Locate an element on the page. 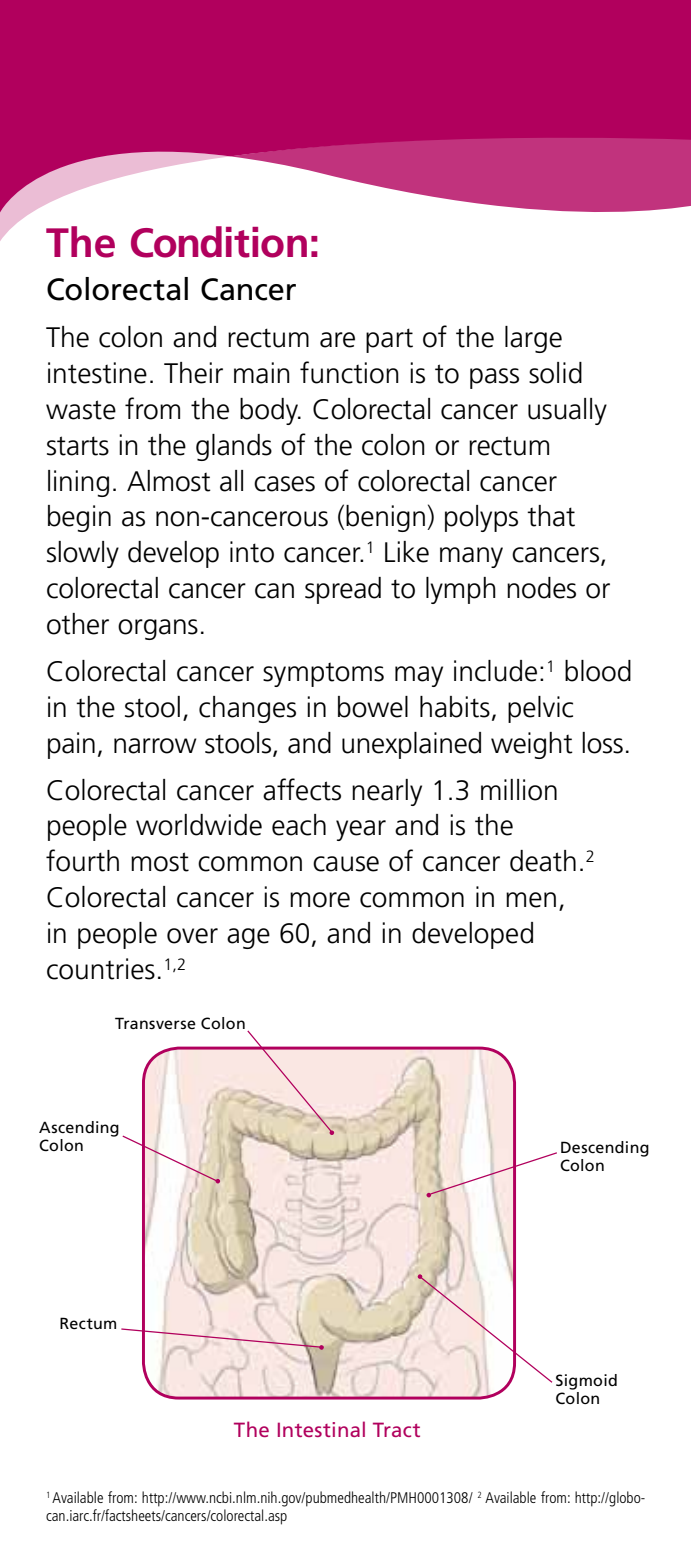 Image resolution: width=691 pixels, height=1568 pixels. slowly is located at coordinates (83, 554).
